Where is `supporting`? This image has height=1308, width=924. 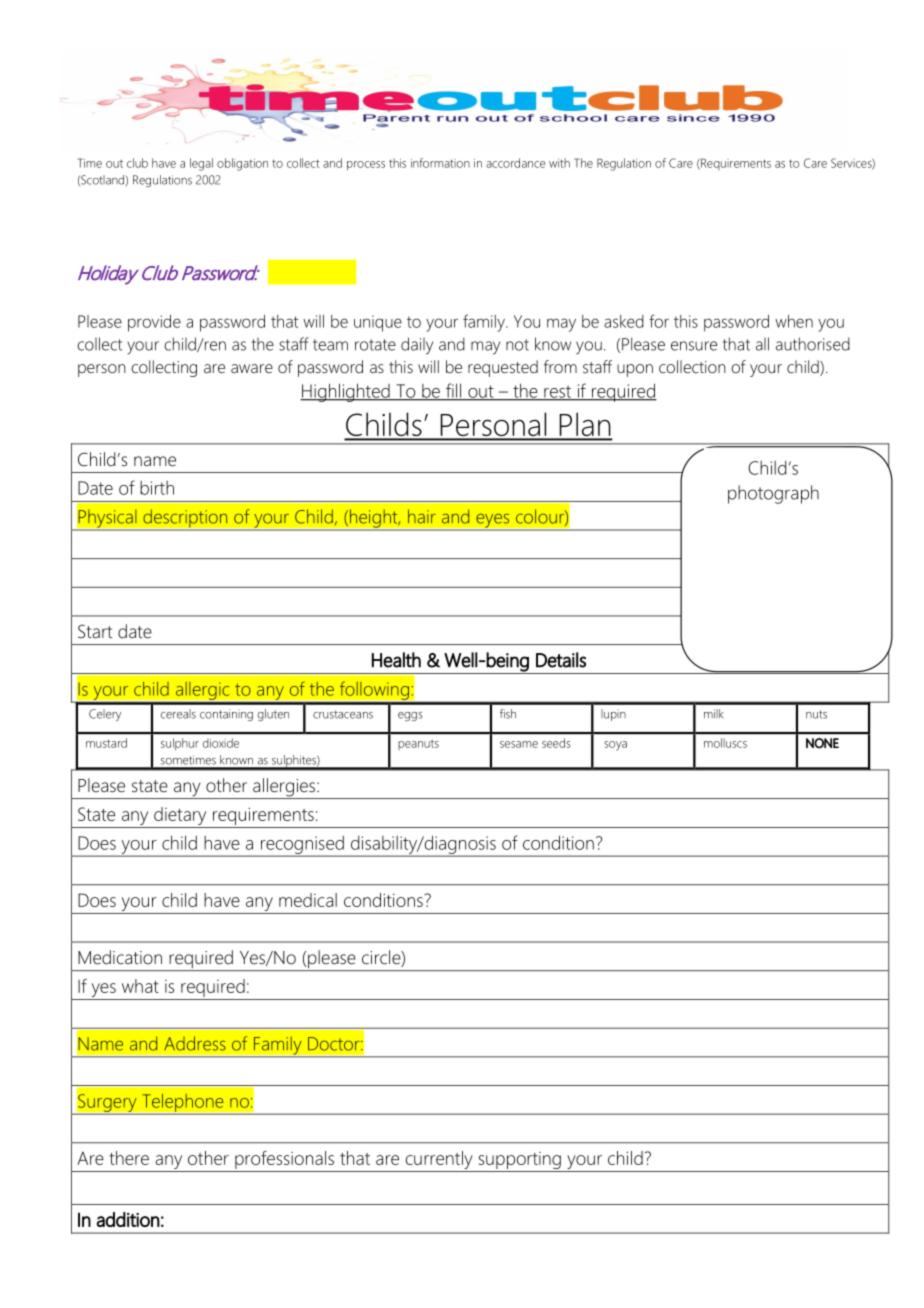
supporting is located at coordinates (519, 1162).
